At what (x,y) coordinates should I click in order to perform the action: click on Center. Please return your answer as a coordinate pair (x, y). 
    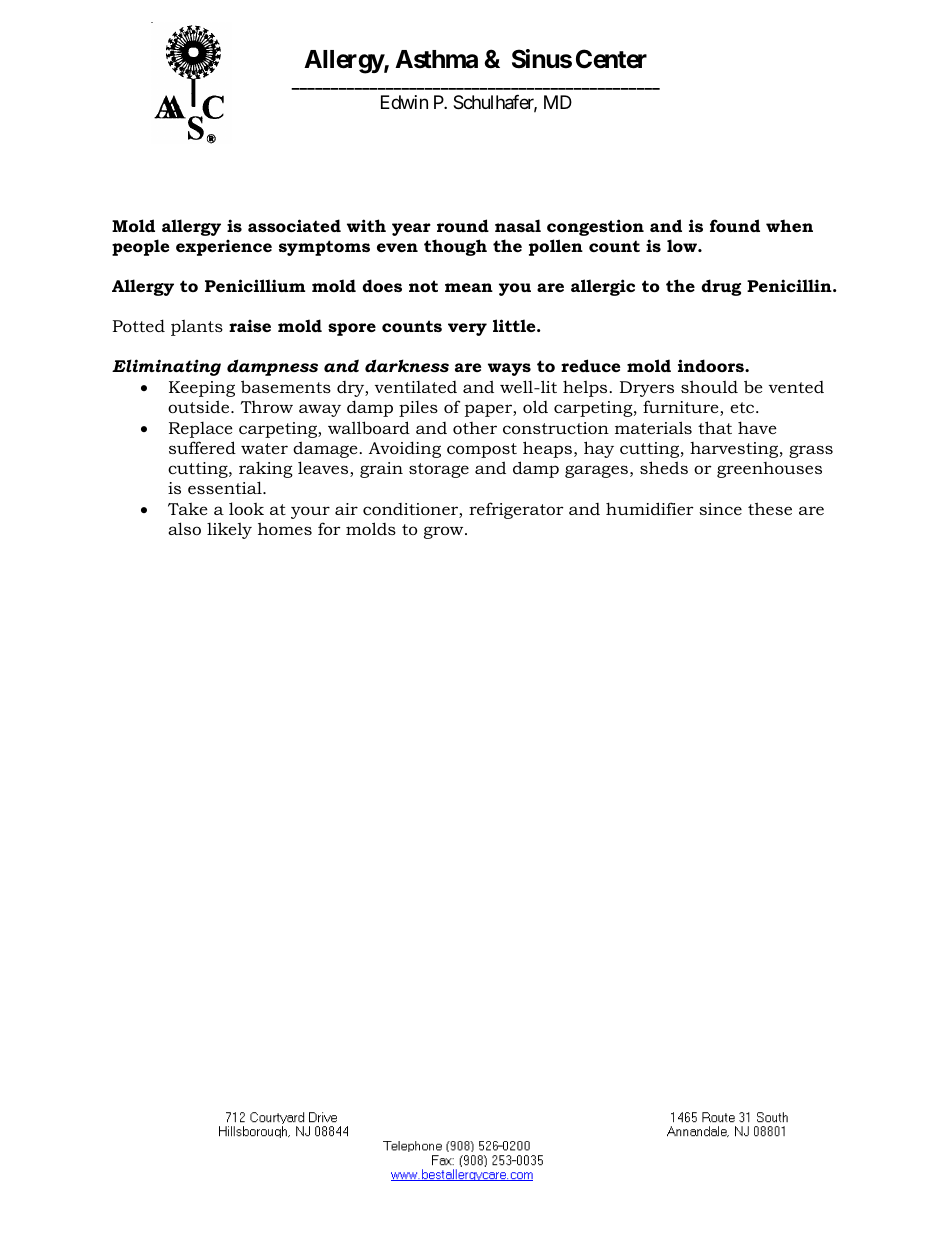
    Looking at the image, I should click on (611, 59).
